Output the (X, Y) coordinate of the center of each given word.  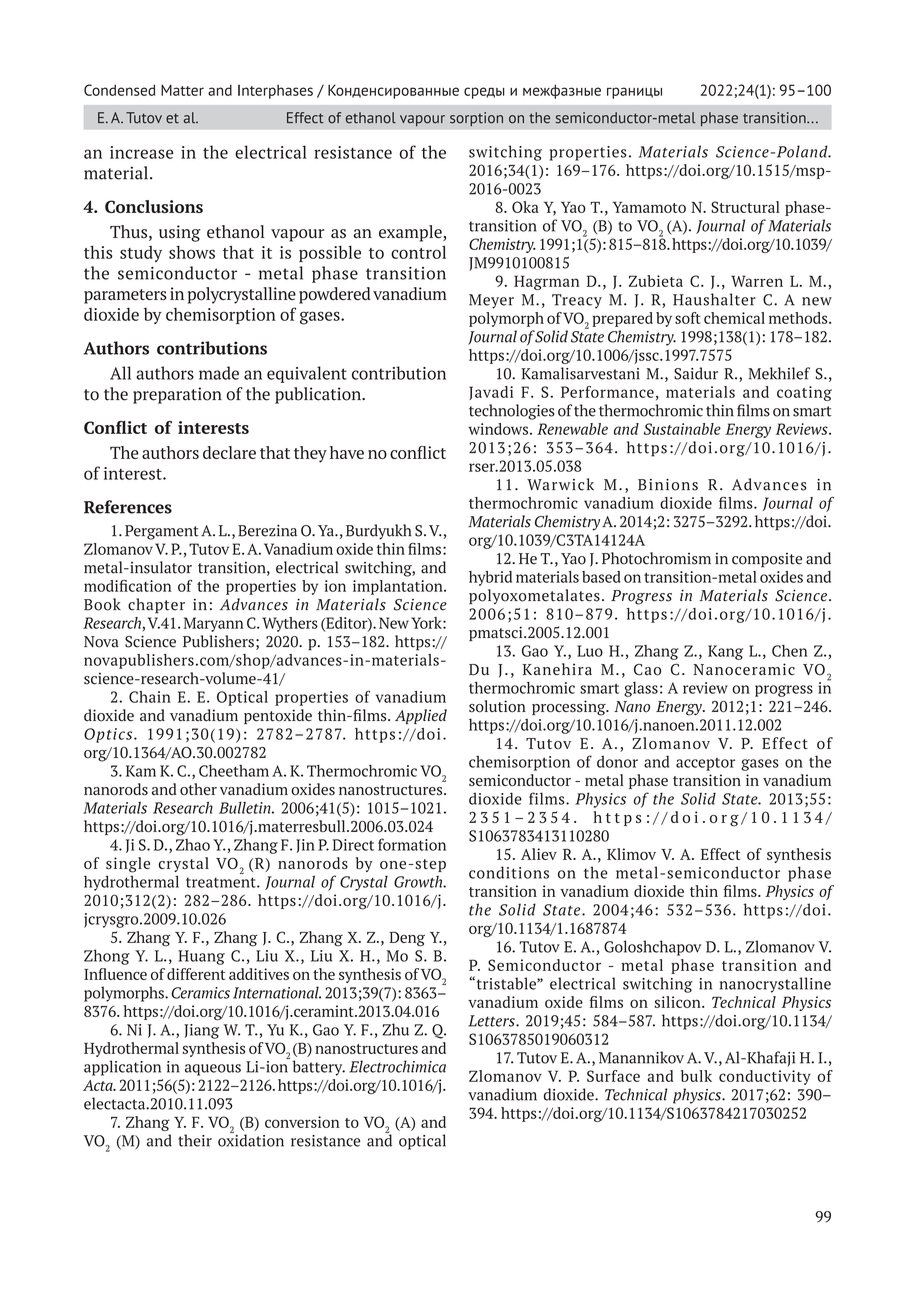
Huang (201, 957)
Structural (745, 207)
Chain (150, 697)
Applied (421, 716)
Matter (182, 90)
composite (767, 560)
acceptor (705, 764)
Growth (419, 882)
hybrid (490, 578)
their (195, 1140)
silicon (679, 1002)
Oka (525, 207)
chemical (734, 318)
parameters (125, 296)
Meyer (491, 301)
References (128, 507)
